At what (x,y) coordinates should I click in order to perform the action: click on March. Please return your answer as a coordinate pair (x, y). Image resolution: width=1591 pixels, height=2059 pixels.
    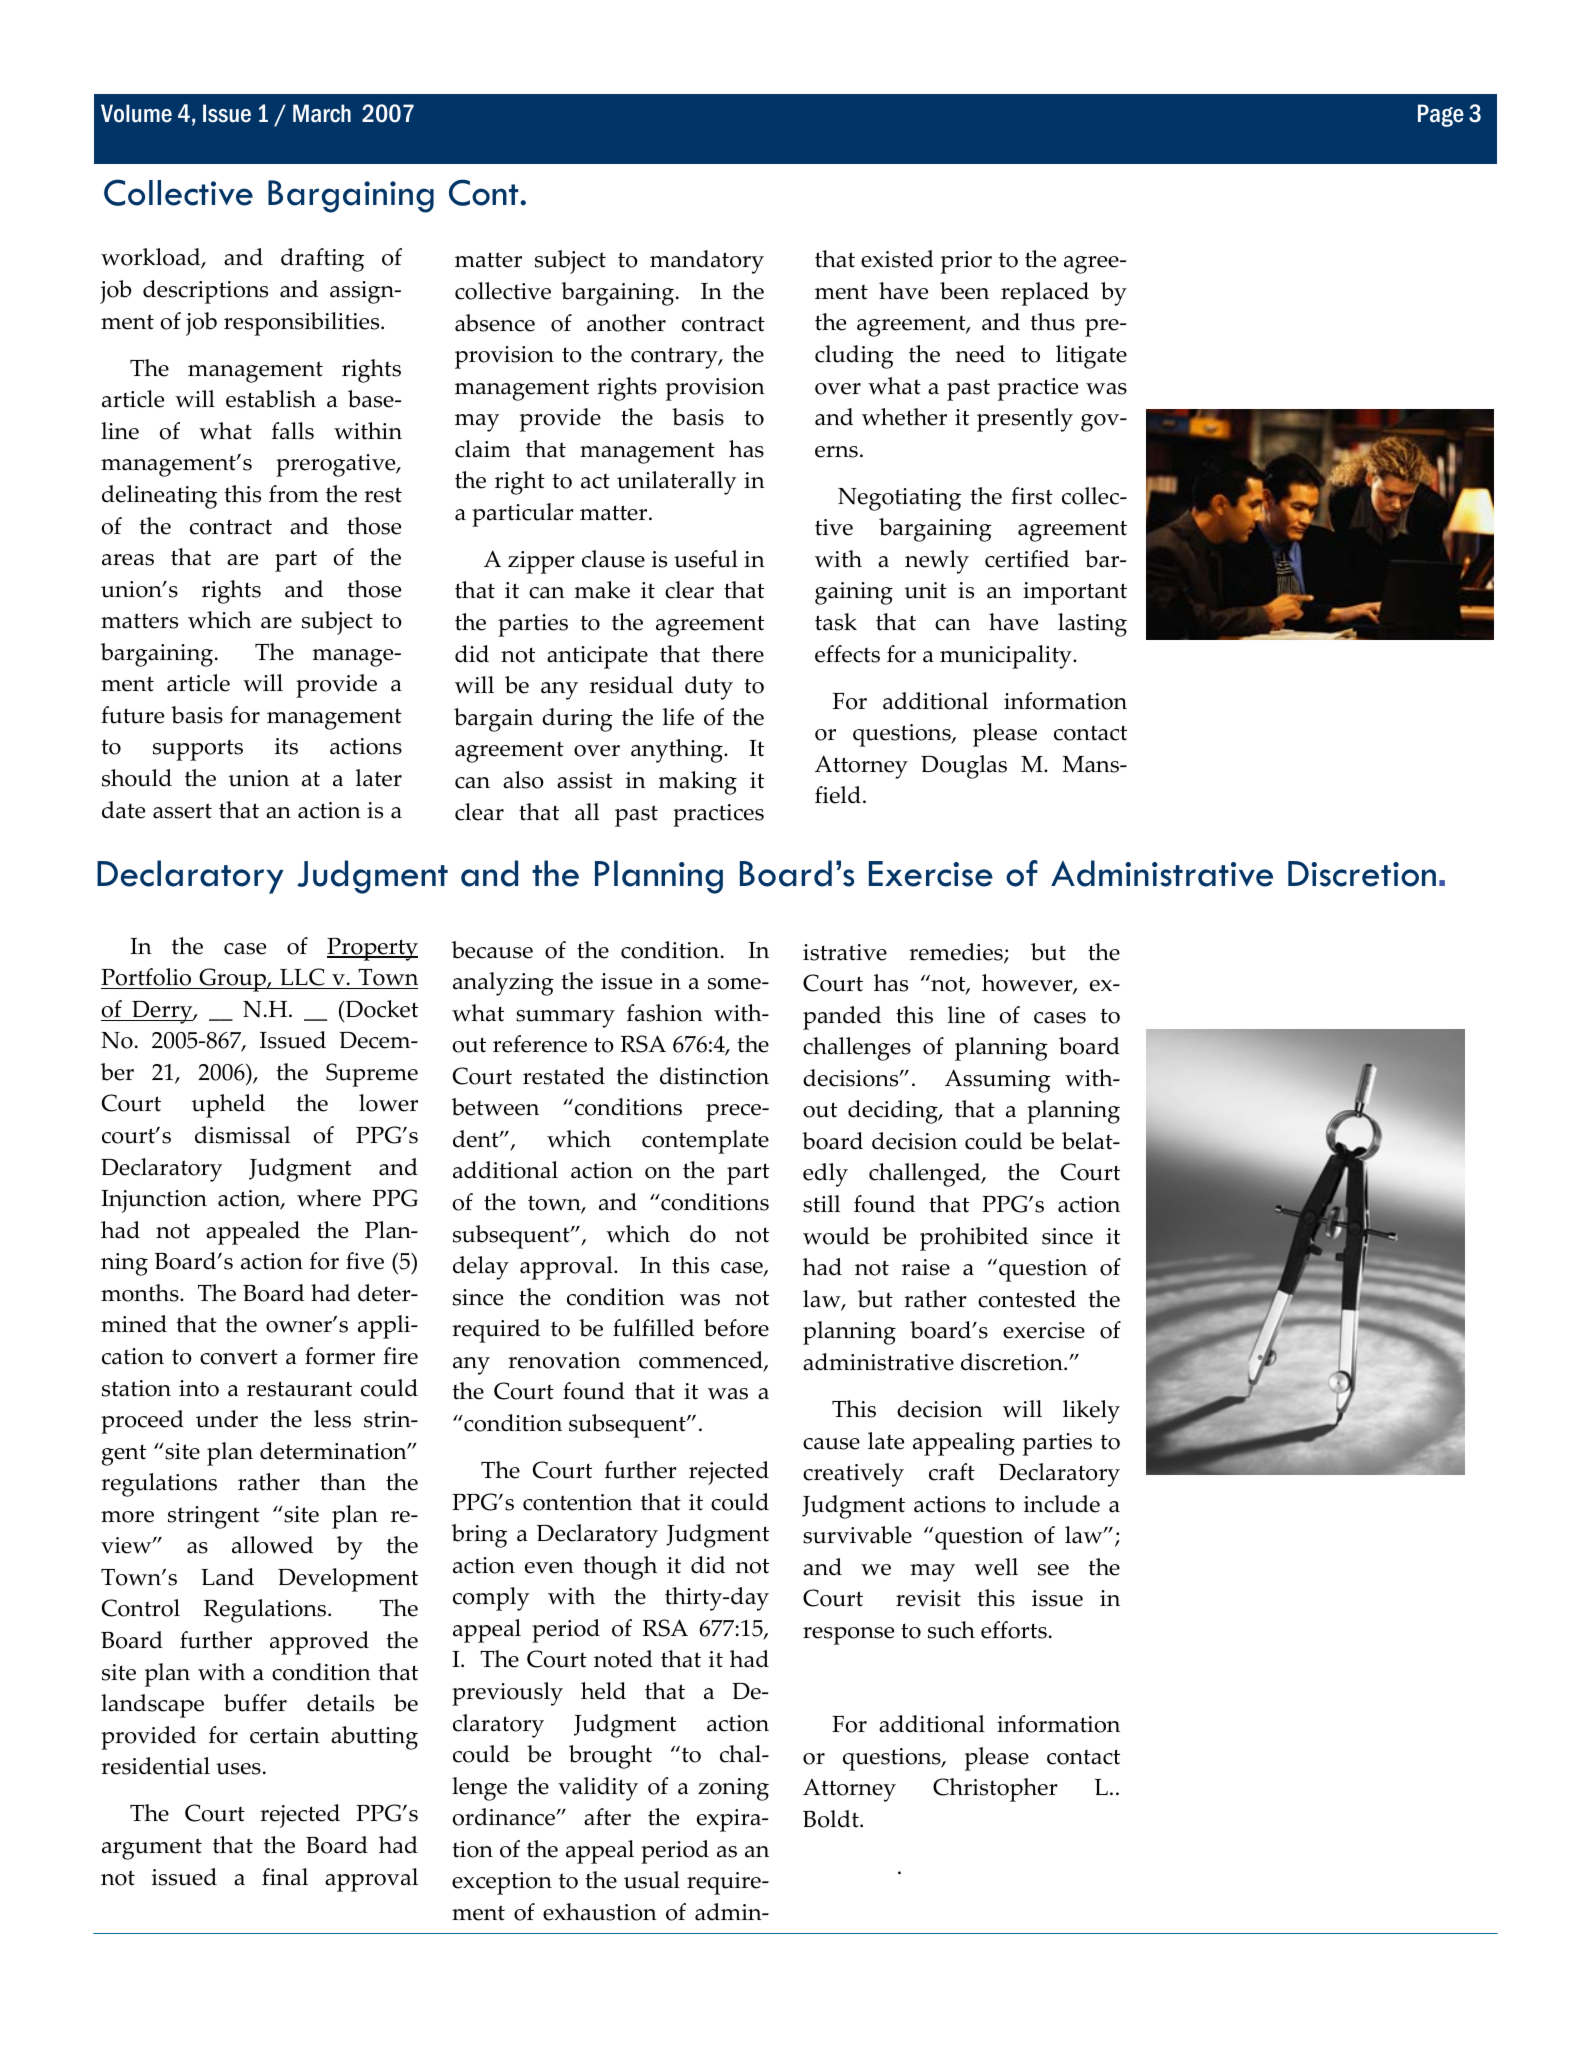
    Looking at the image, I should click on (322, 113).
